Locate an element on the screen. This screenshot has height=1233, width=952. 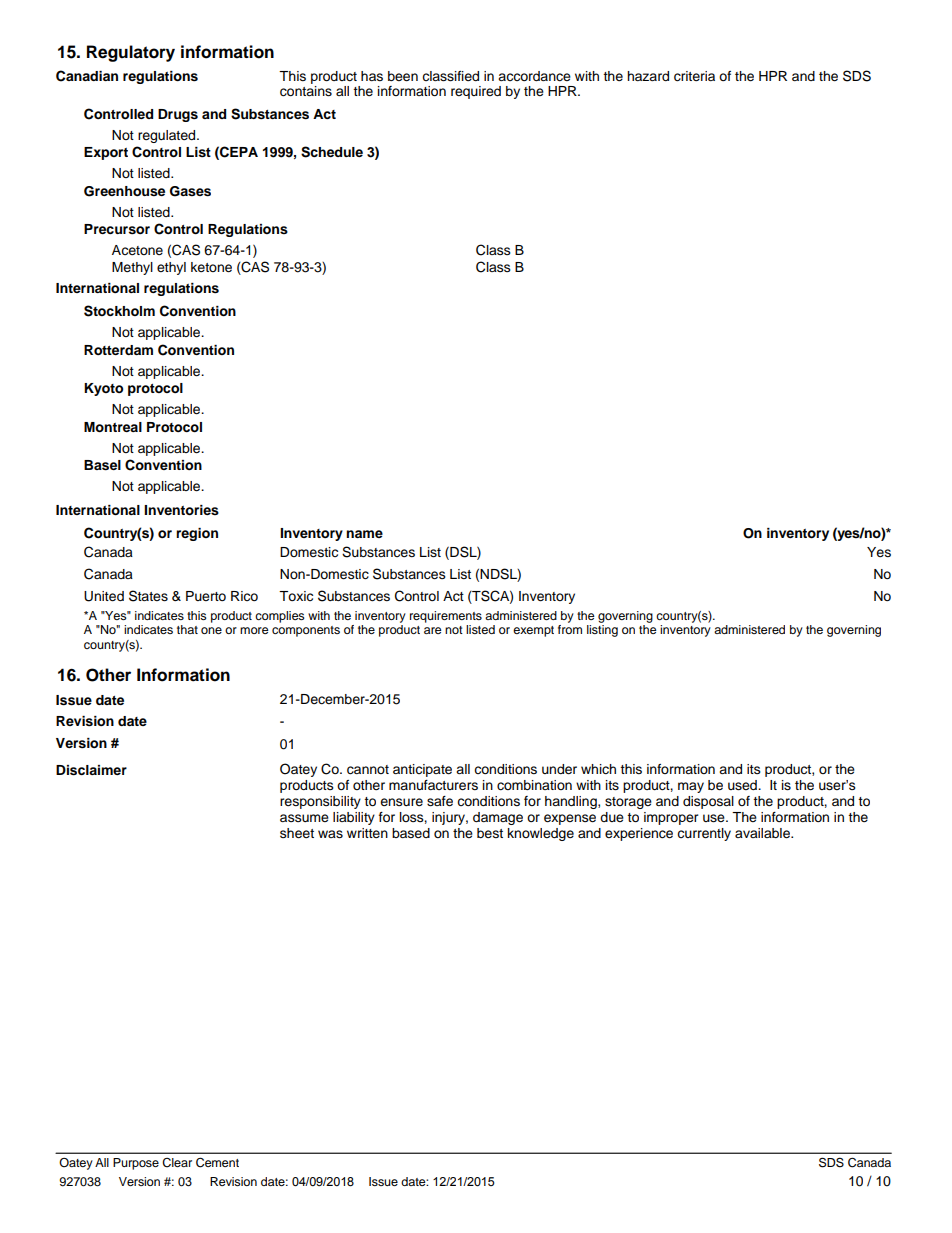
Clear is located at coordinates (177, 1163).
